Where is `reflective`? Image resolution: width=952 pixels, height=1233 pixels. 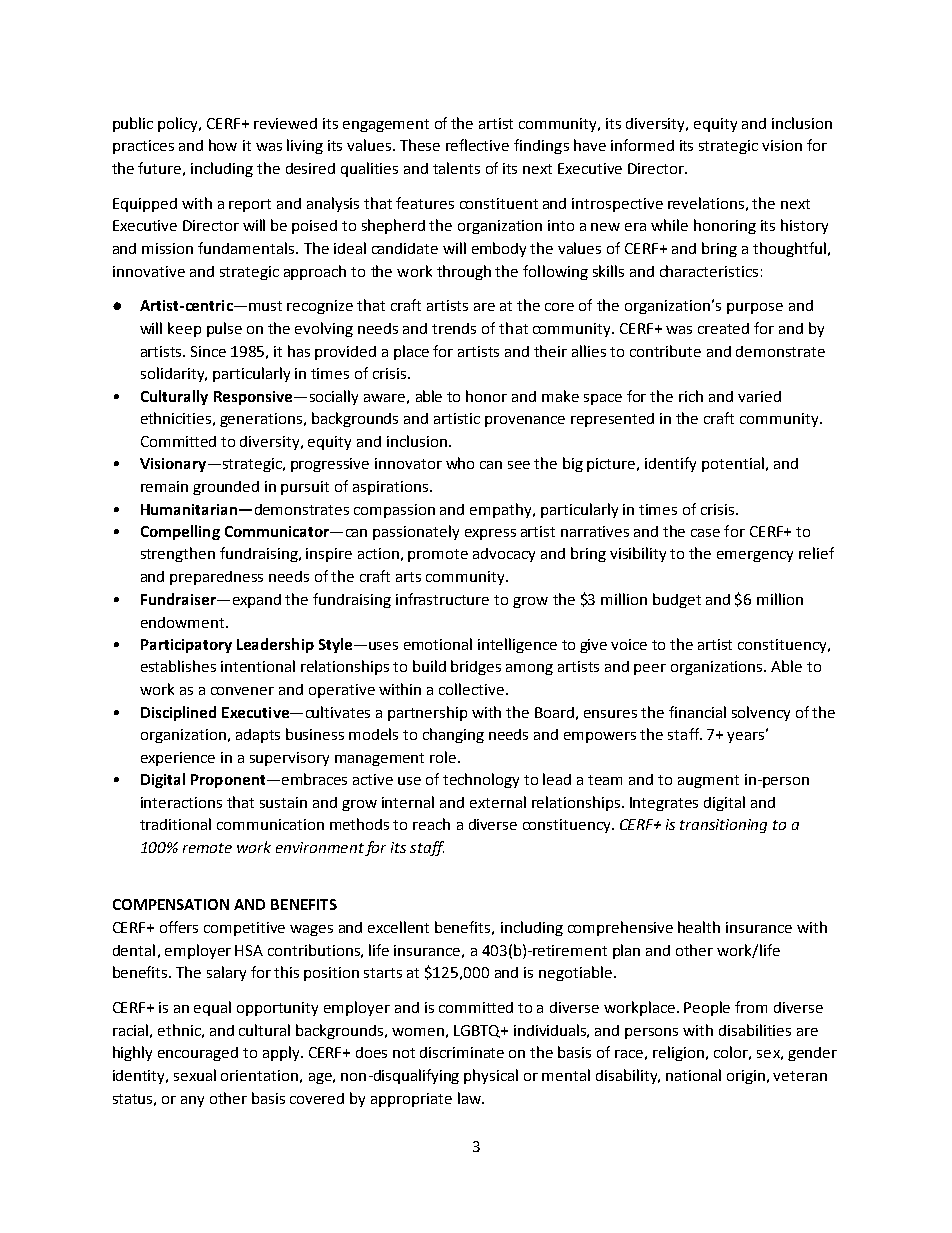 reflective is located at coordinates (477, 145).
